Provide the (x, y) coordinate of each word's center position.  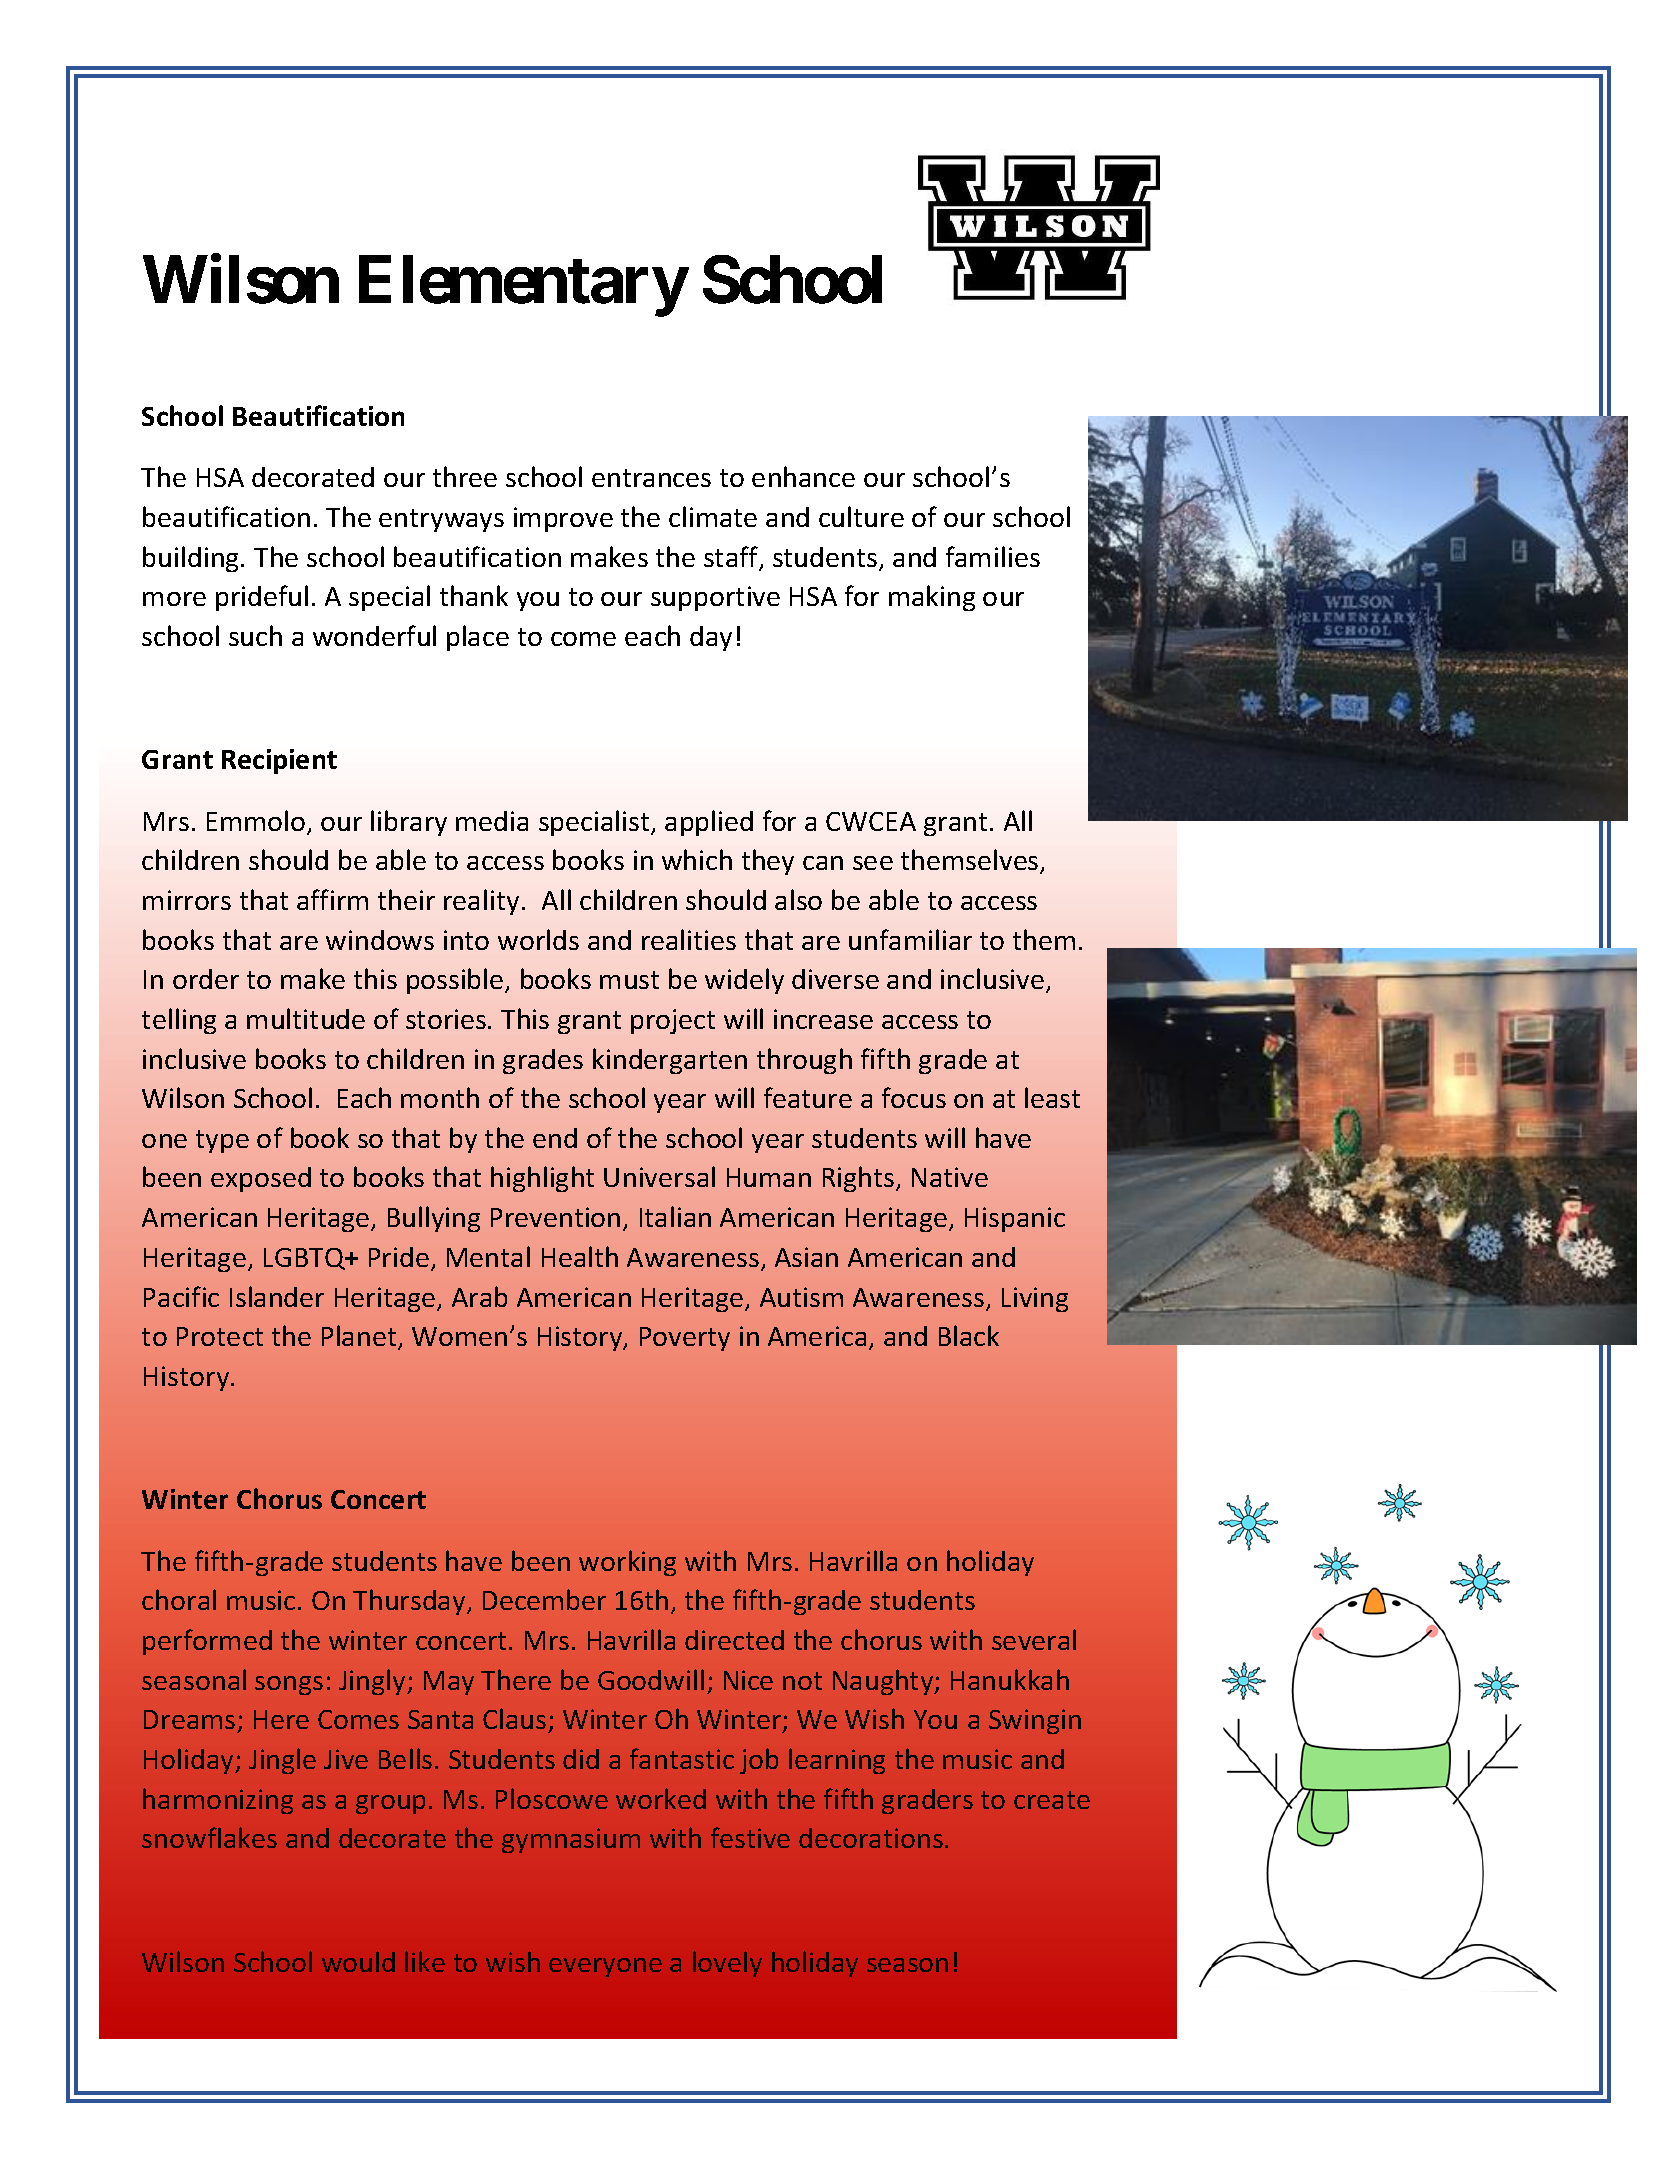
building (192, 559)
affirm (332, 899)
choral (179, 1599)
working (627, 1563)
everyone (605, 1967)
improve (563, 519)
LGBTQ (305, 1259)
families (993, 556)
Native (950, 1177)
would (358, 1961)
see (873, 863)
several (1034, 1639)
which (697, 859)
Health (580, 1256)
